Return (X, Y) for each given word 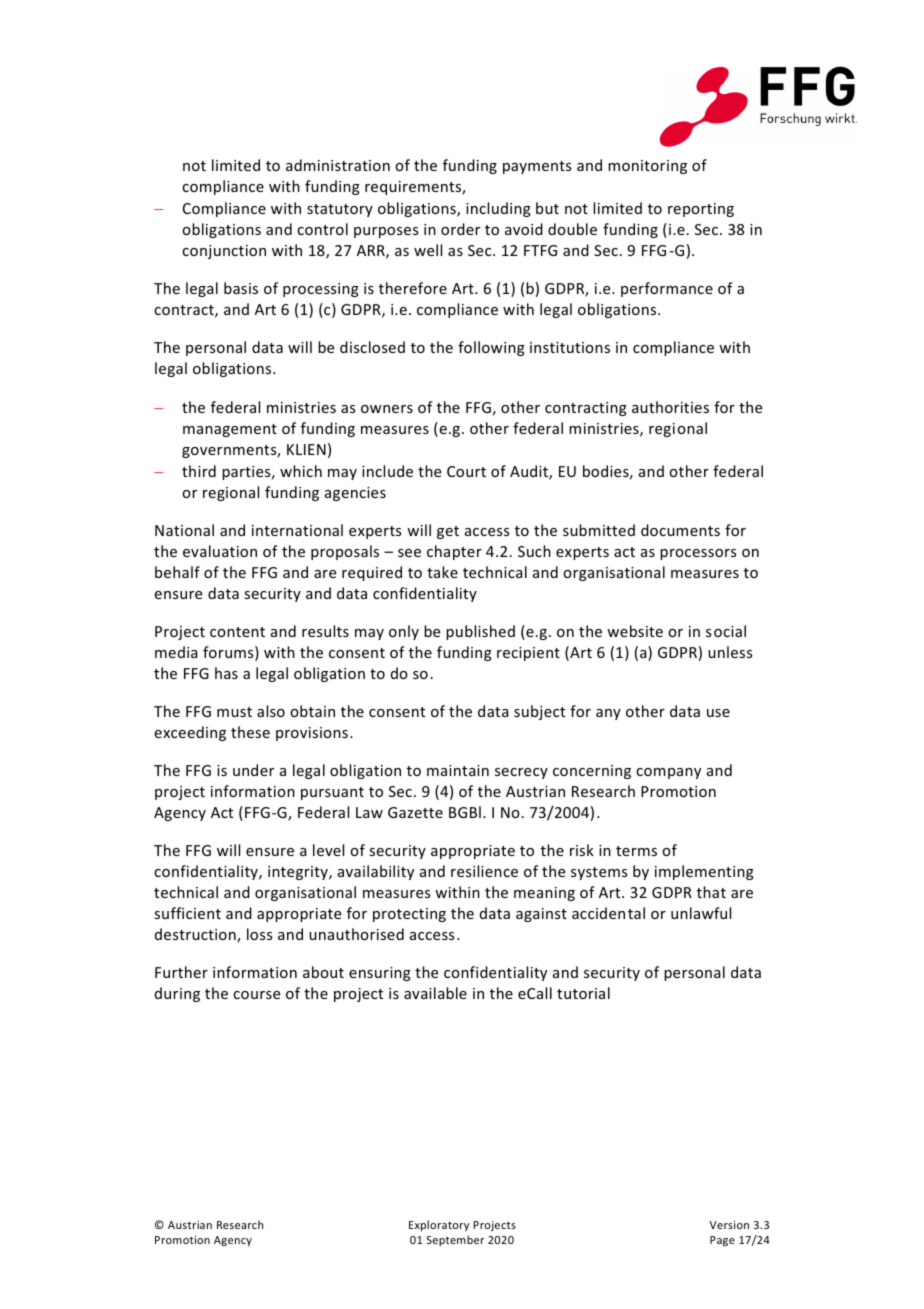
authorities (670, 407)
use (718, 713)
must (234, 712)
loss (259, 934)
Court (466, 471)
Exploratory (439, 1225)
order (460, 229)
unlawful (701, 913)
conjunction (224, 252)
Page (722, 1241)
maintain (458, 770)
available (435, 993)
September (455, 1240)
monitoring (647, 167)
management (230, 430)
